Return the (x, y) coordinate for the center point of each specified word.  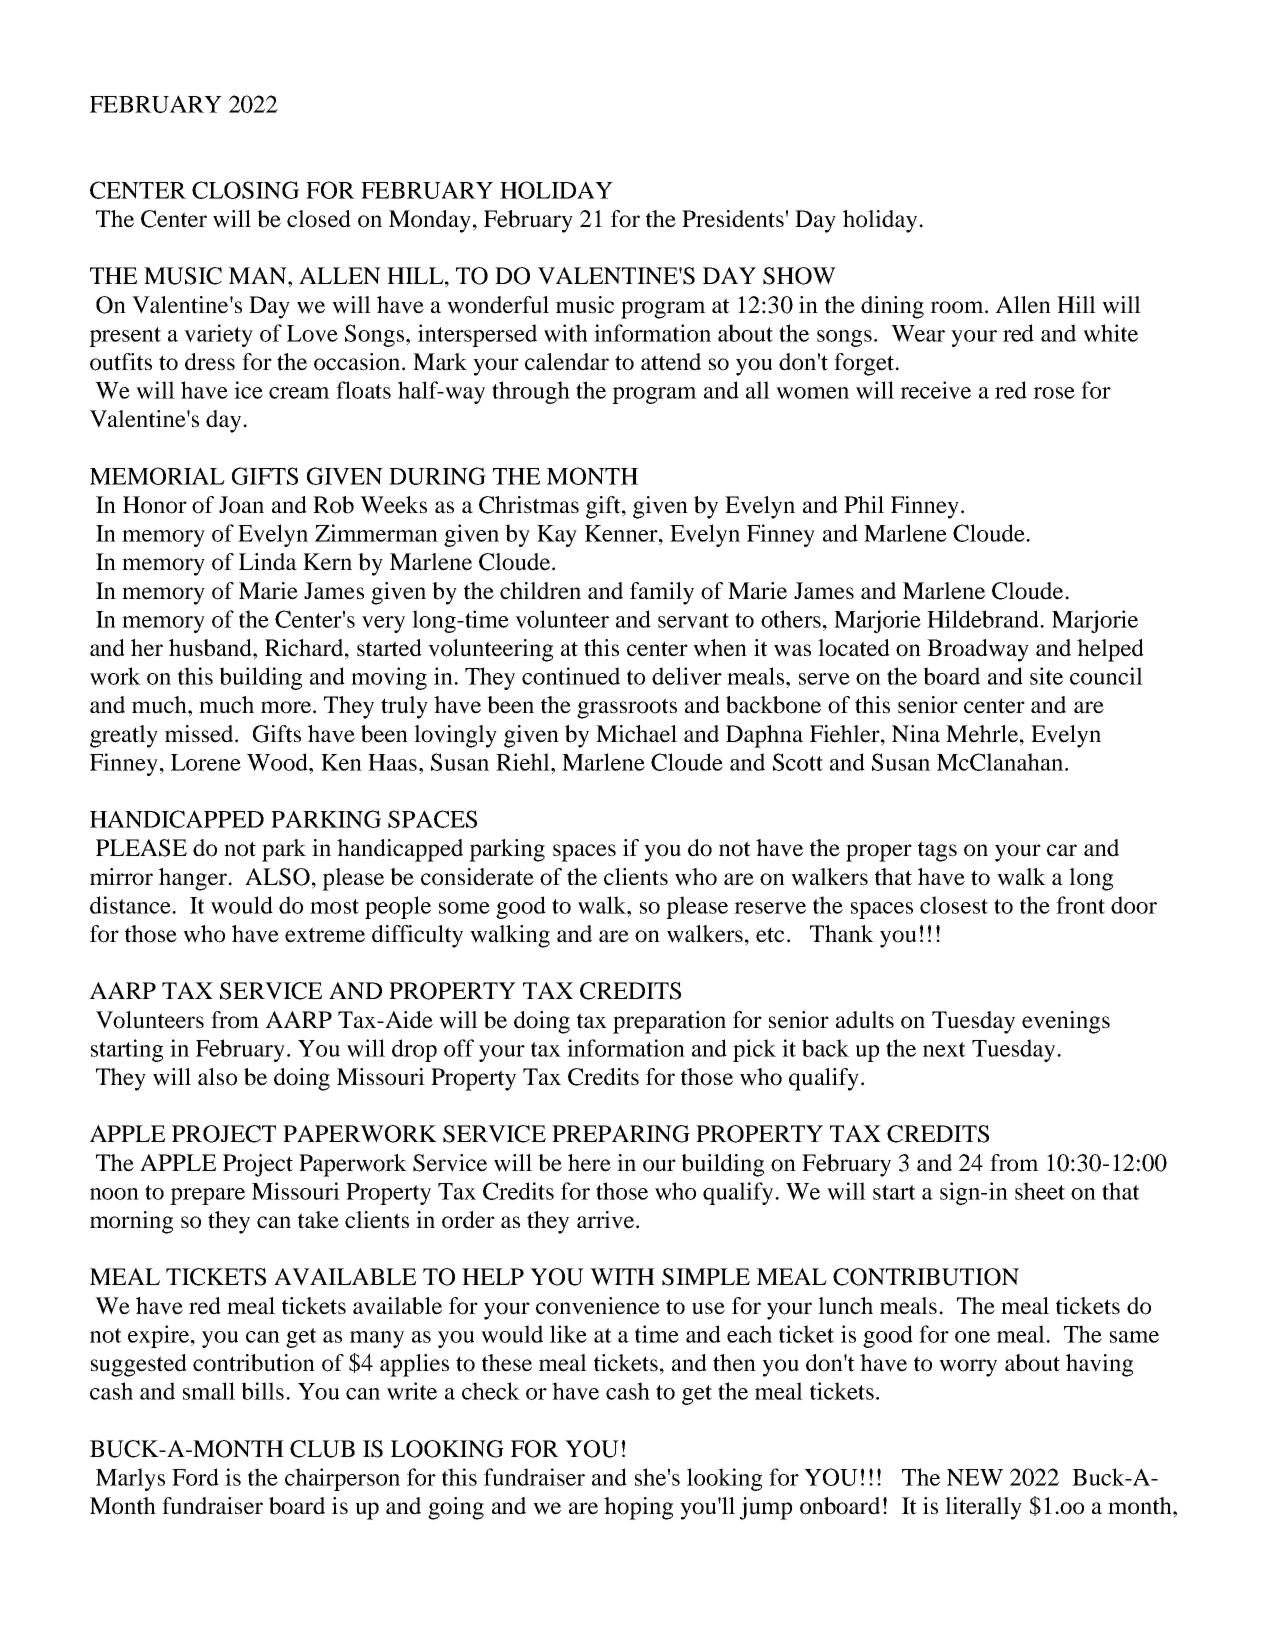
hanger (194, 879)
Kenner (622, 533)
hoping (638, 1508)
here (589, 1163)
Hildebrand (984, 619)
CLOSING (245, 190)
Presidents (733, 219)
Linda (268, 562)
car (1062, 850)
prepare (207, 1196)
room (958, 307)
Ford (195, 1477)
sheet (1040, 1191)
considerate (477, 877)
